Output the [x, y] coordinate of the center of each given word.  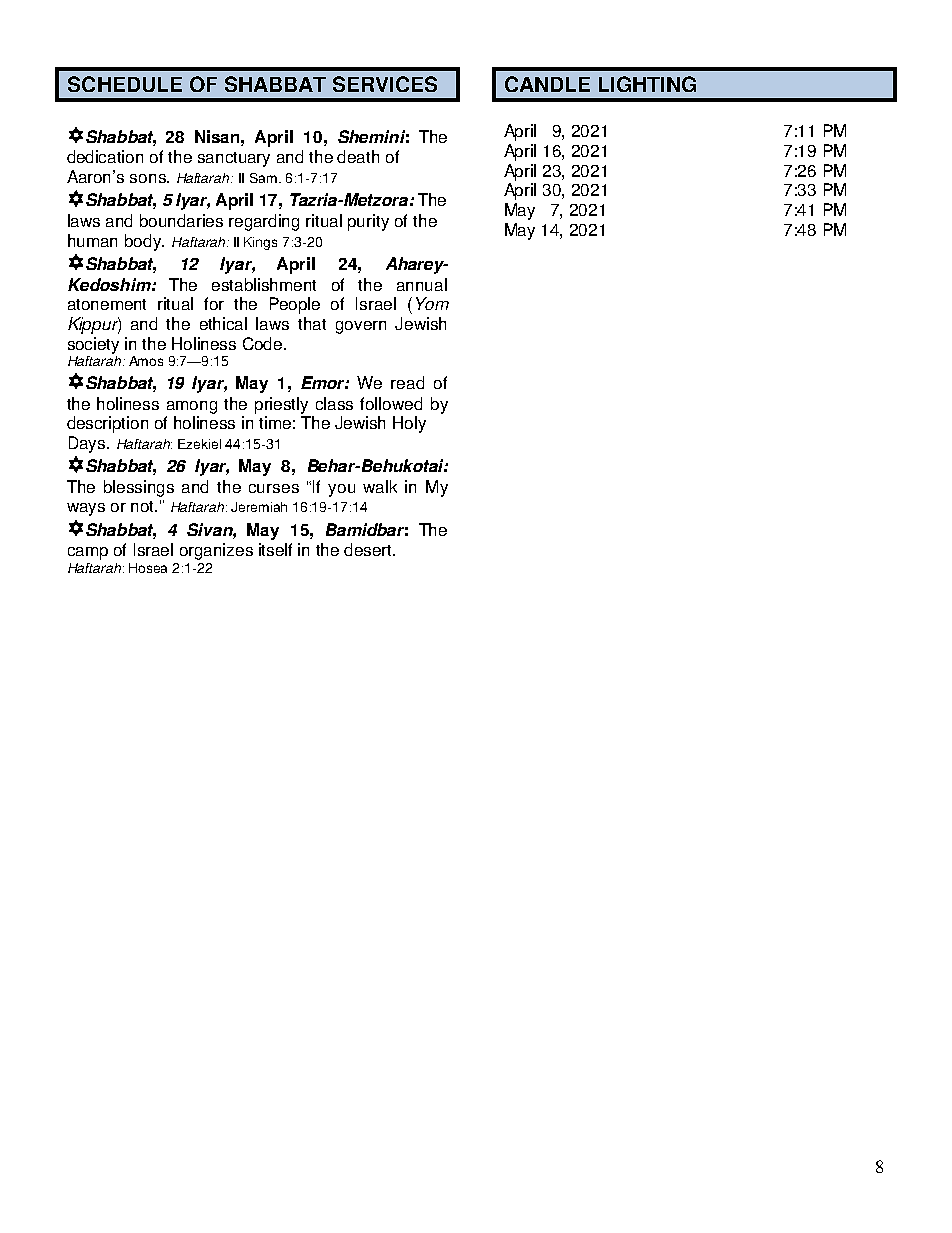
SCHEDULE [125, 84]
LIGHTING [647, 84]
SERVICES [385, 84]
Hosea [148, 568]
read [407, 382]
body [144, 242]
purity [368, 222]
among [192, 407]
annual [422, 284]
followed [391, 403]
